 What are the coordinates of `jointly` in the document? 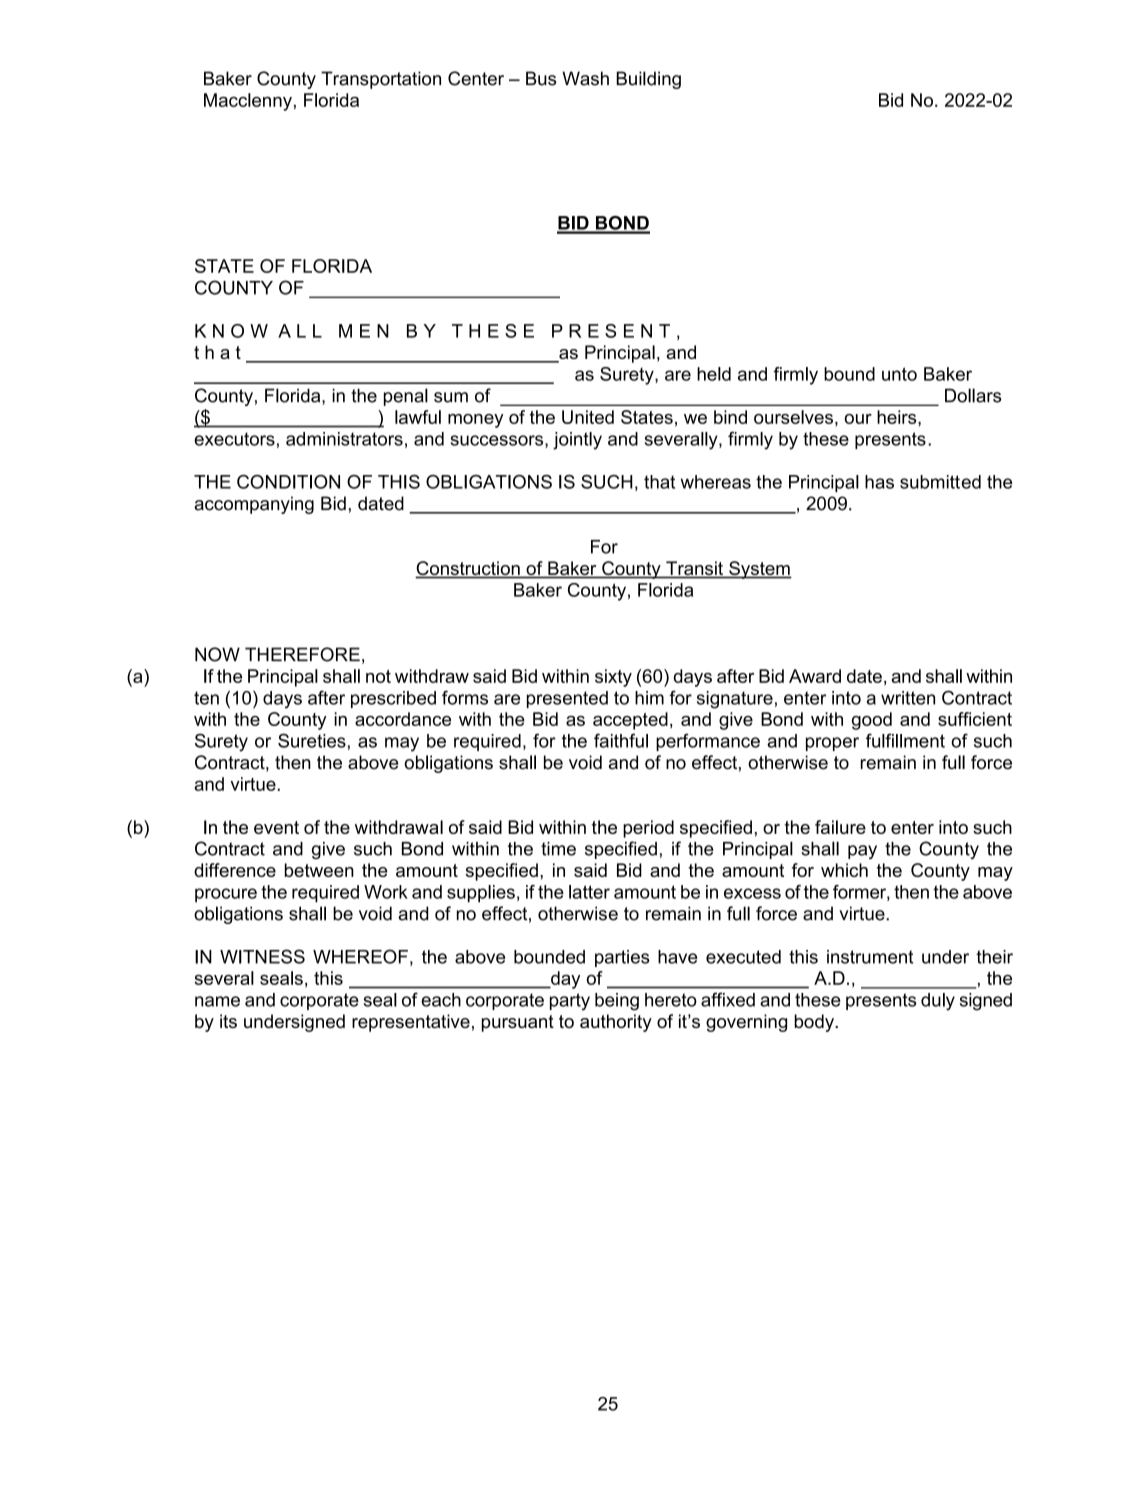 It's located at (577, 441).
